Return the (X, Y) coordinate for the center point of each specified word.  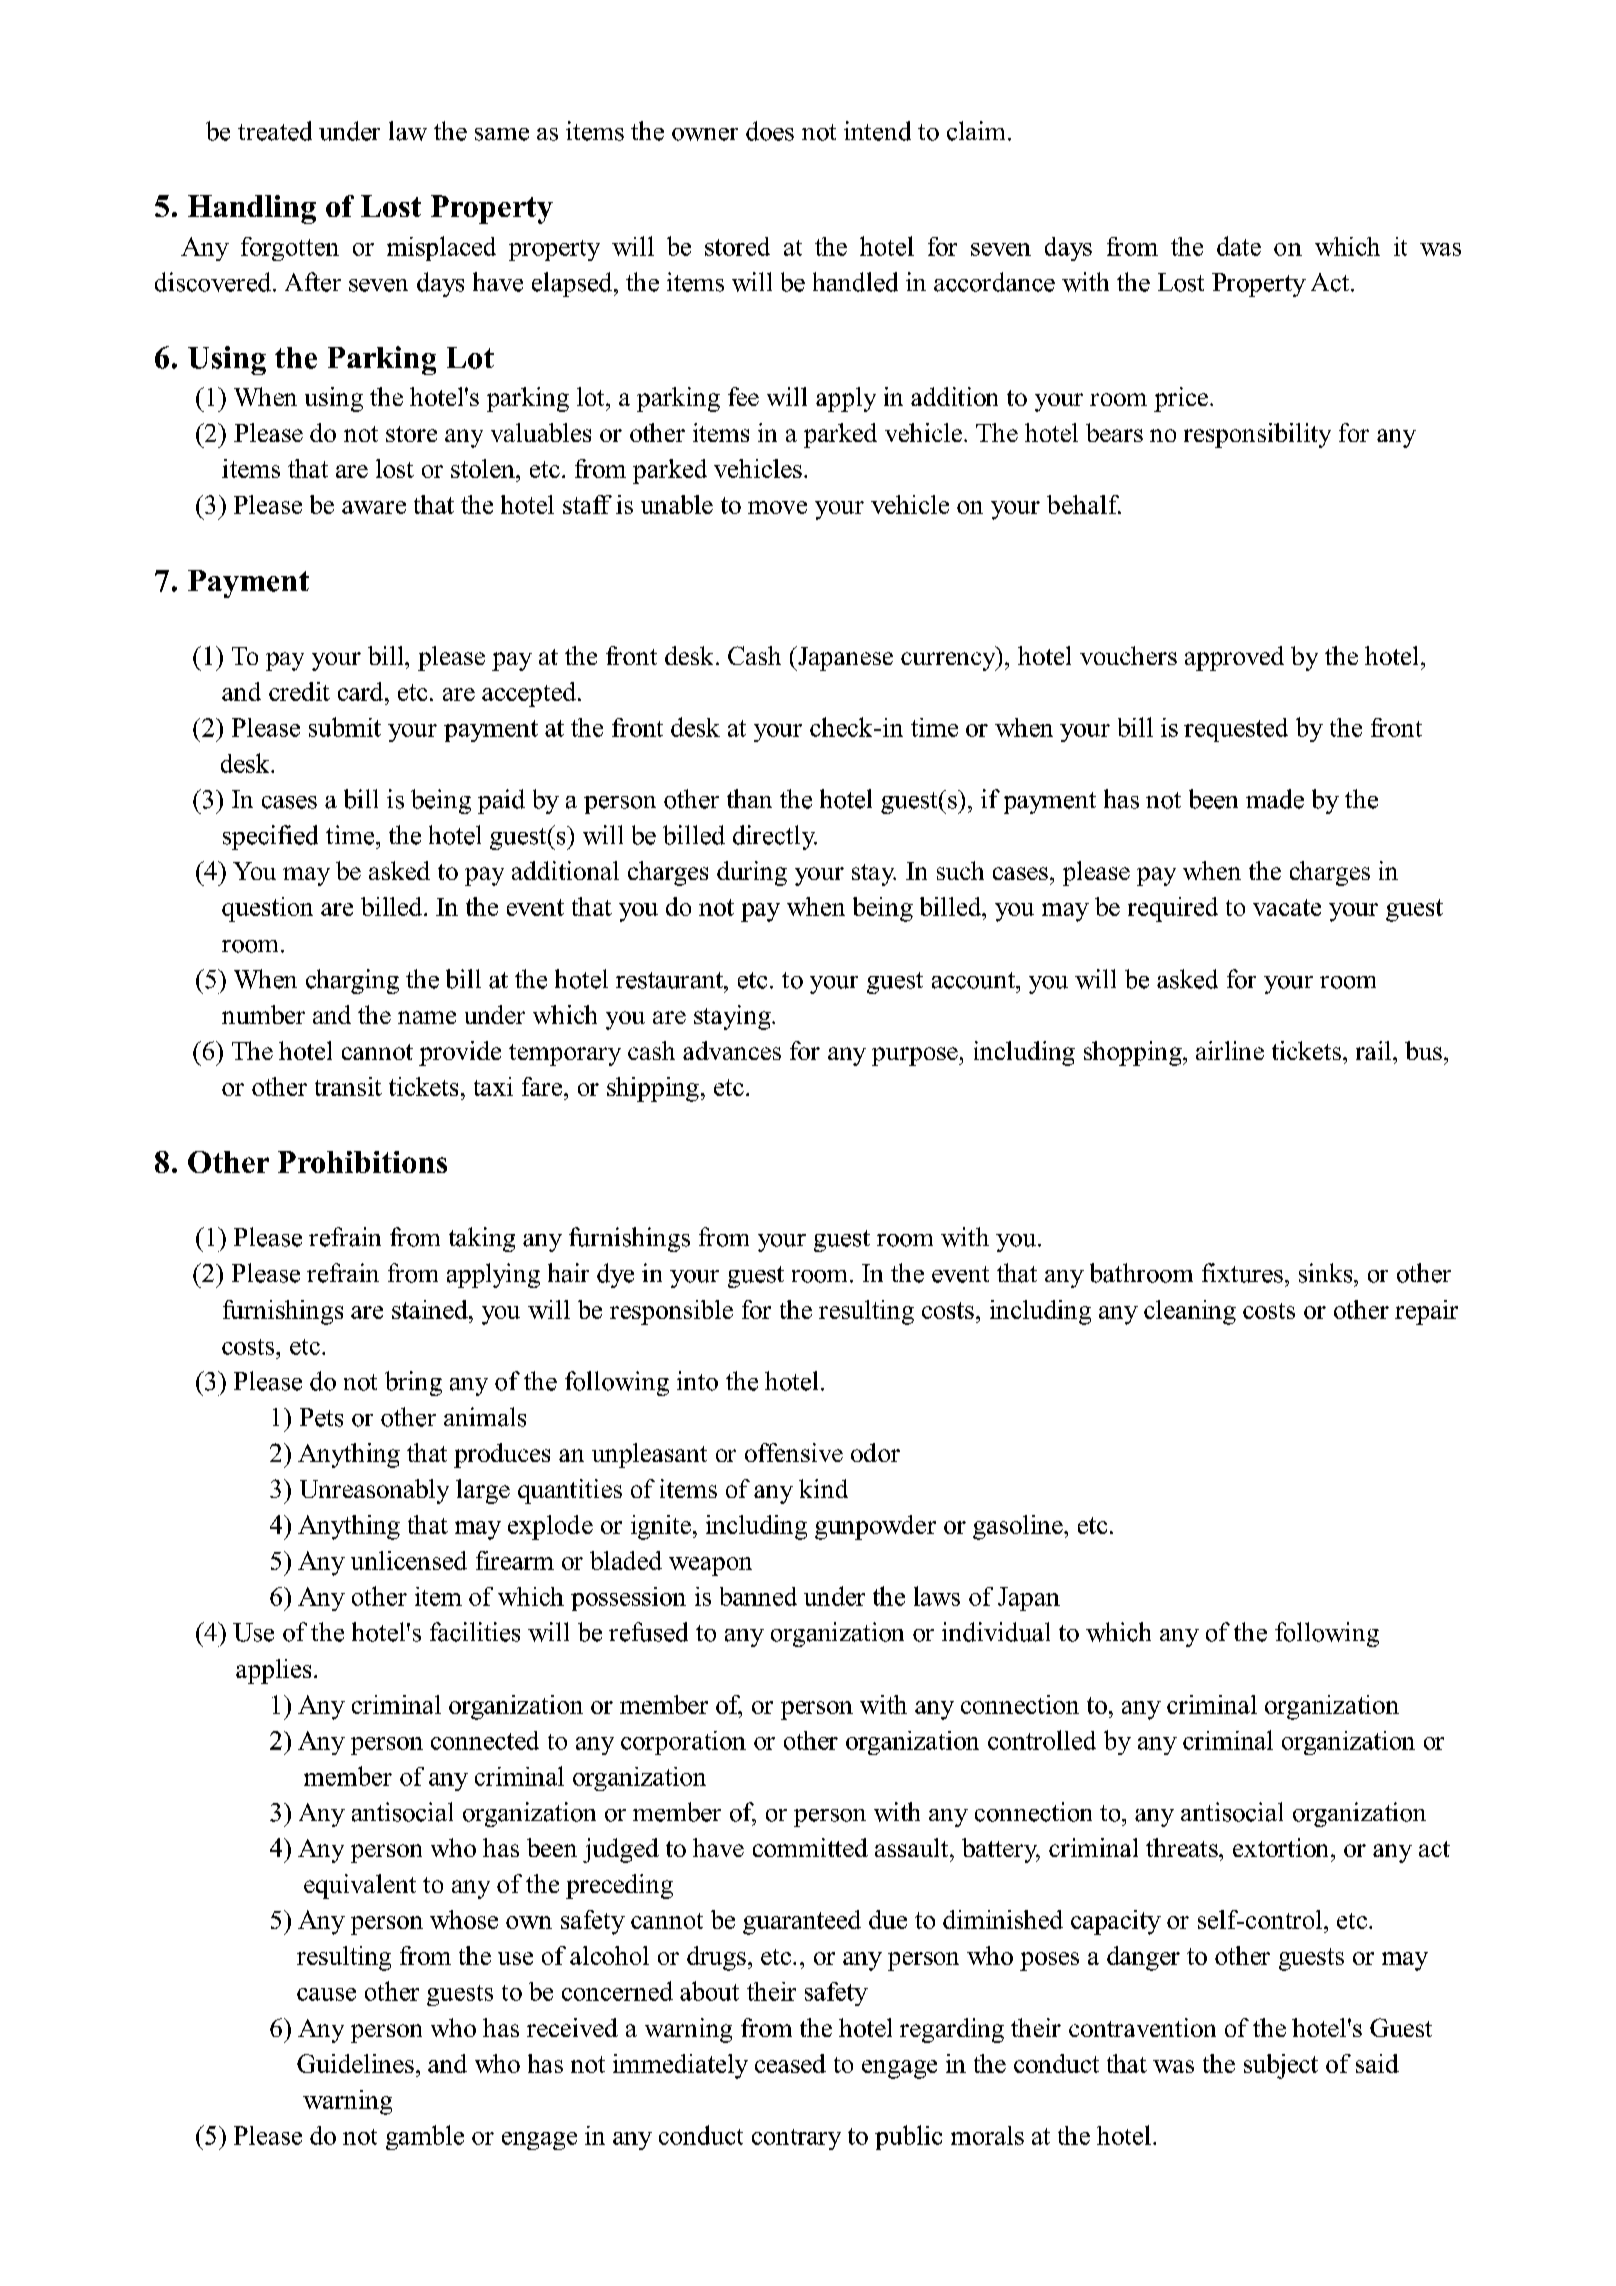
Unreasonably (374, 1491)
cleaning (1190, 1312)
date (1239, 246)
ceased (790, 2063)
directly (775, 837)
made (1275, 799)
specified (270, 837)
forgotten (290, 249)
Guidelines (355, 2063)
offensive (794, 1452)
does (770, 131)
